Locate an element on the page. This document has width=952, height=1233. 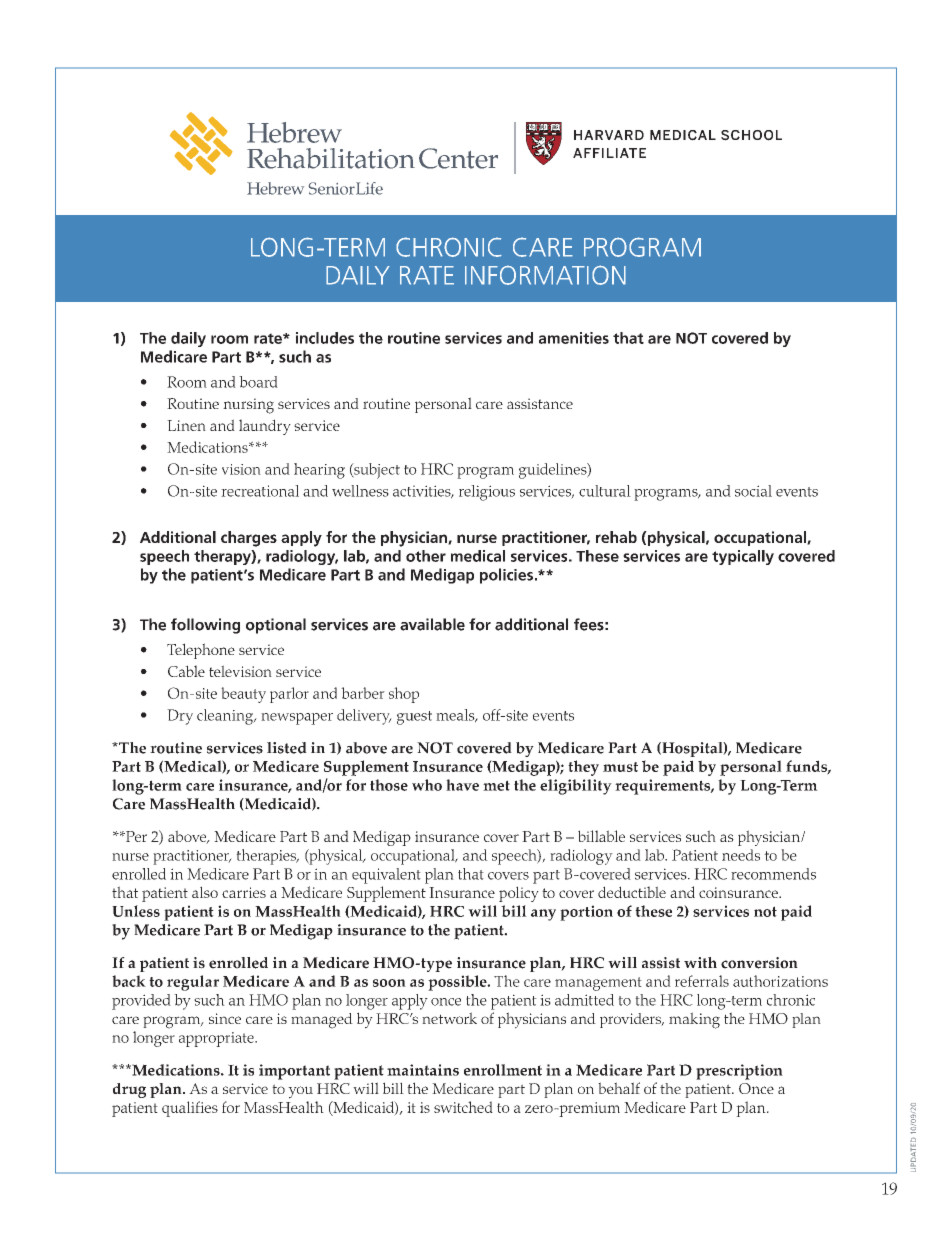
qualifies is located at coordinates (190, 1109).
